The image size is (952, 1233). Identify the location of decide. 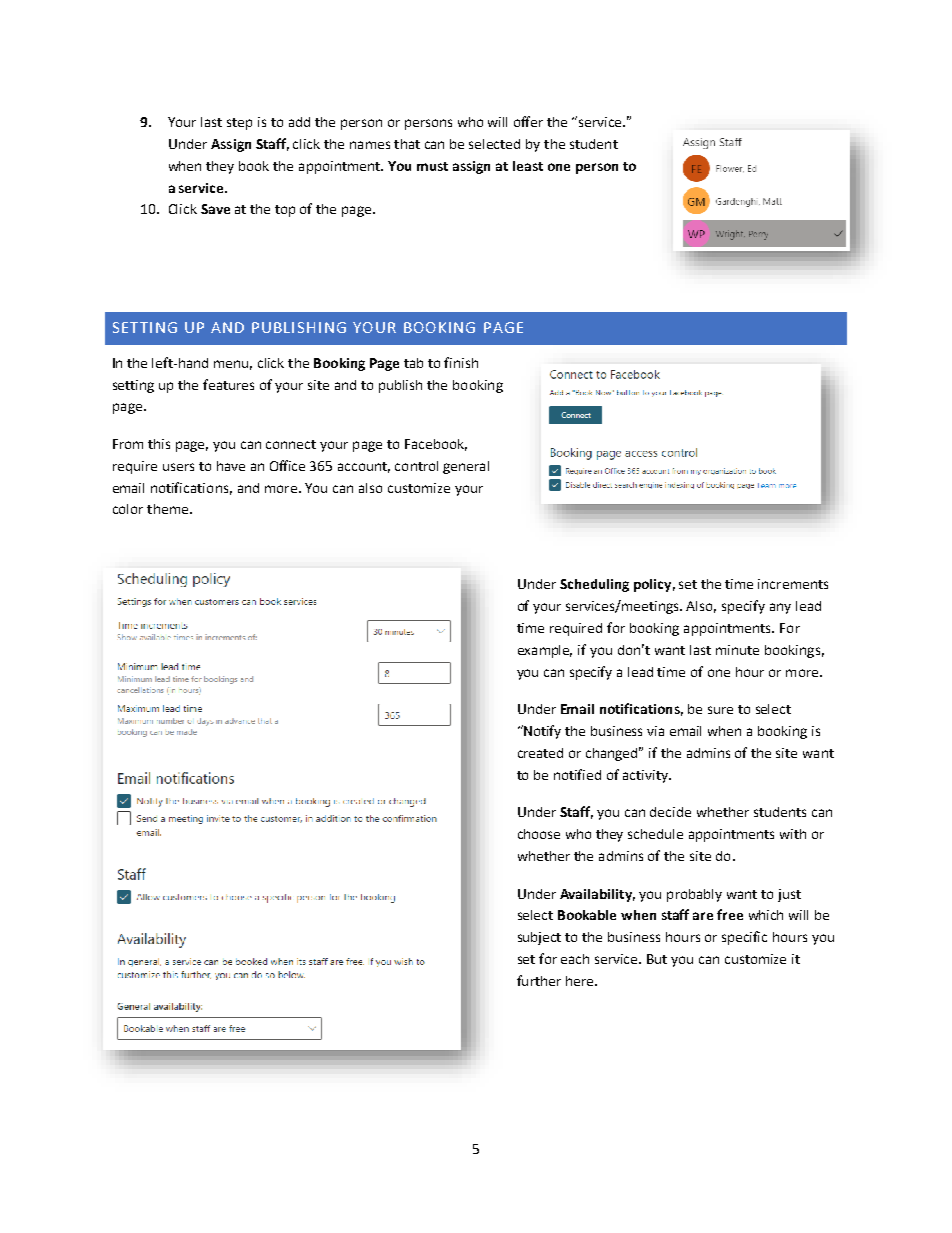
(670, 812).
